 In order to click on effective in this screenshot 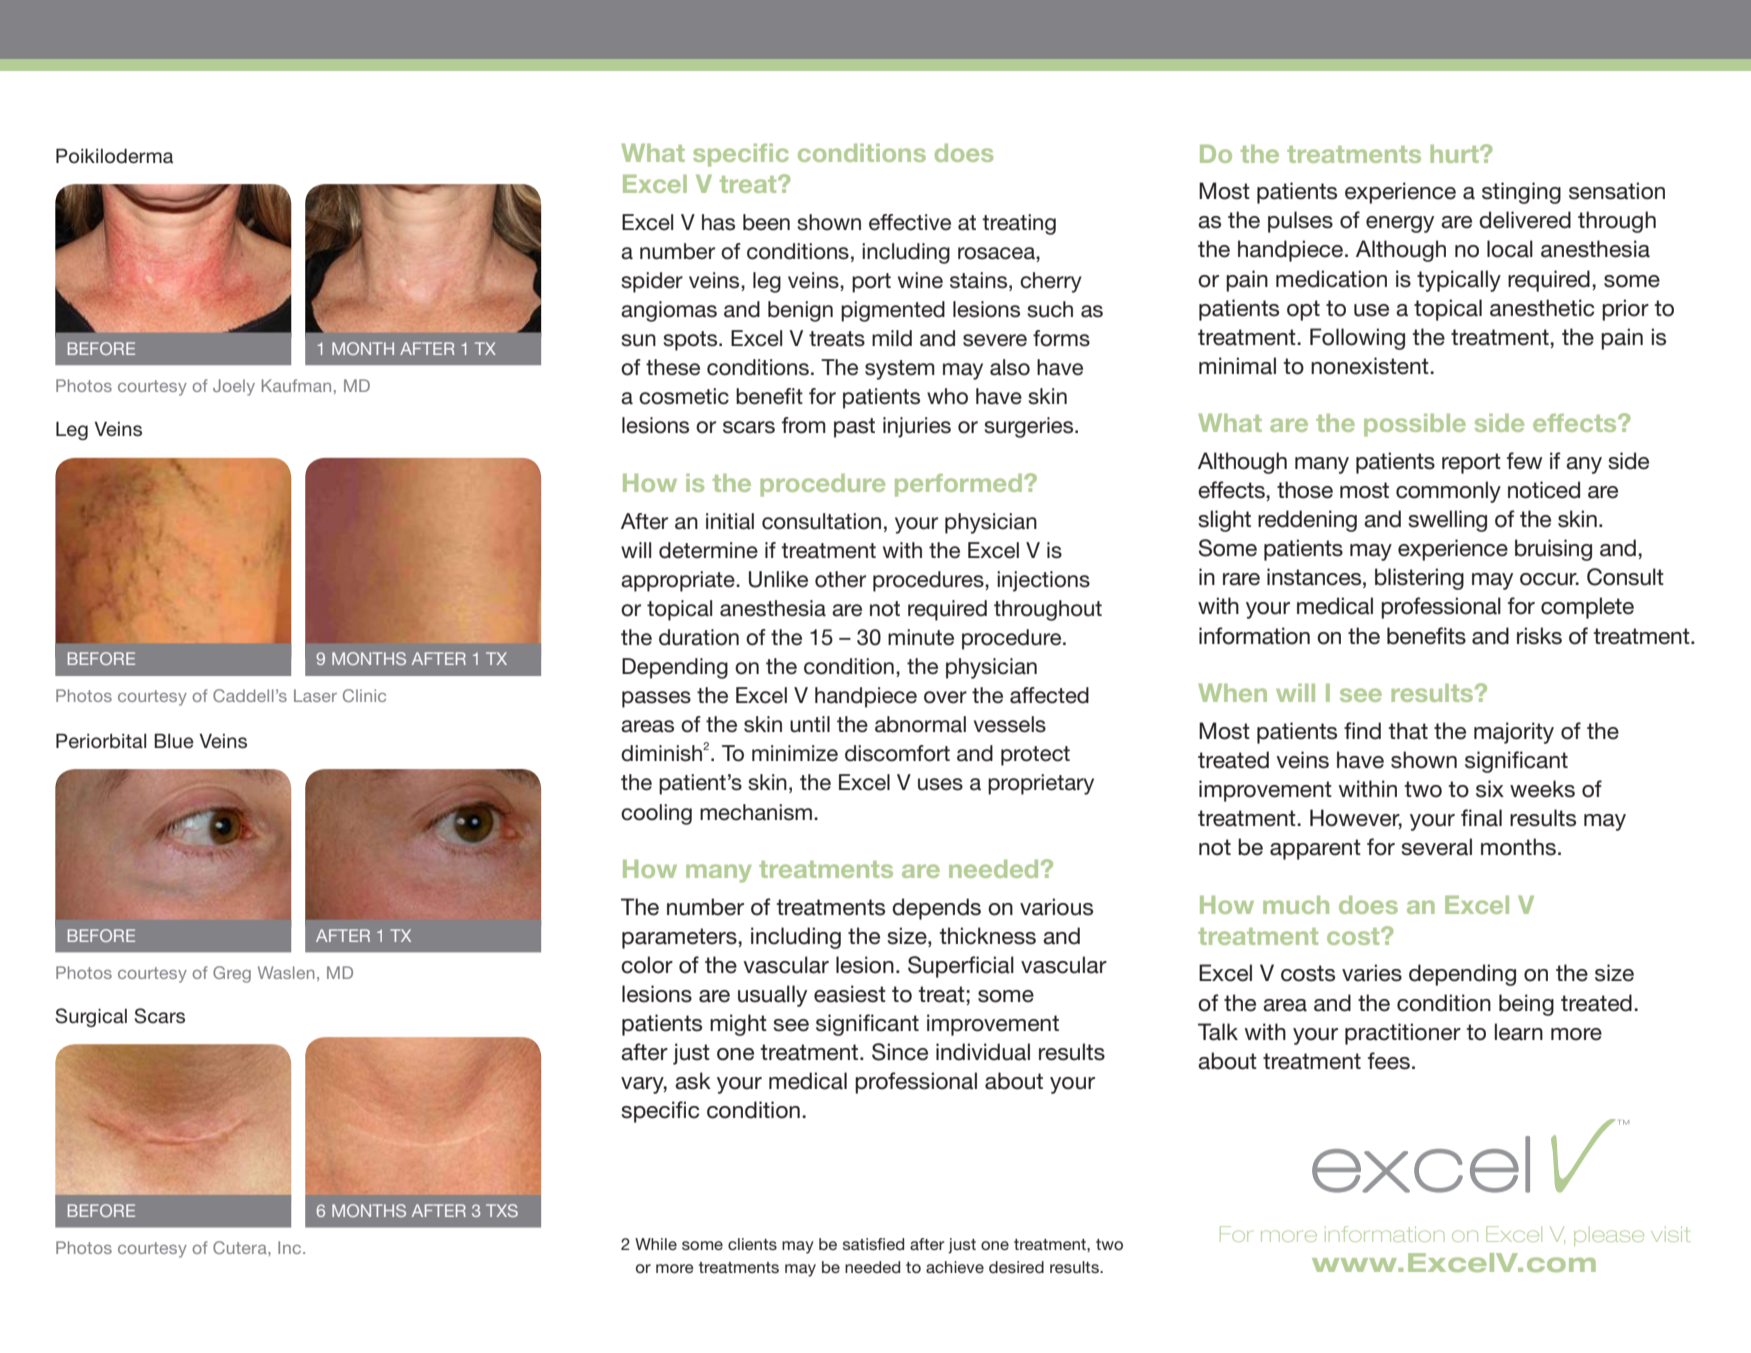, I will do `click(910, 222)`.
